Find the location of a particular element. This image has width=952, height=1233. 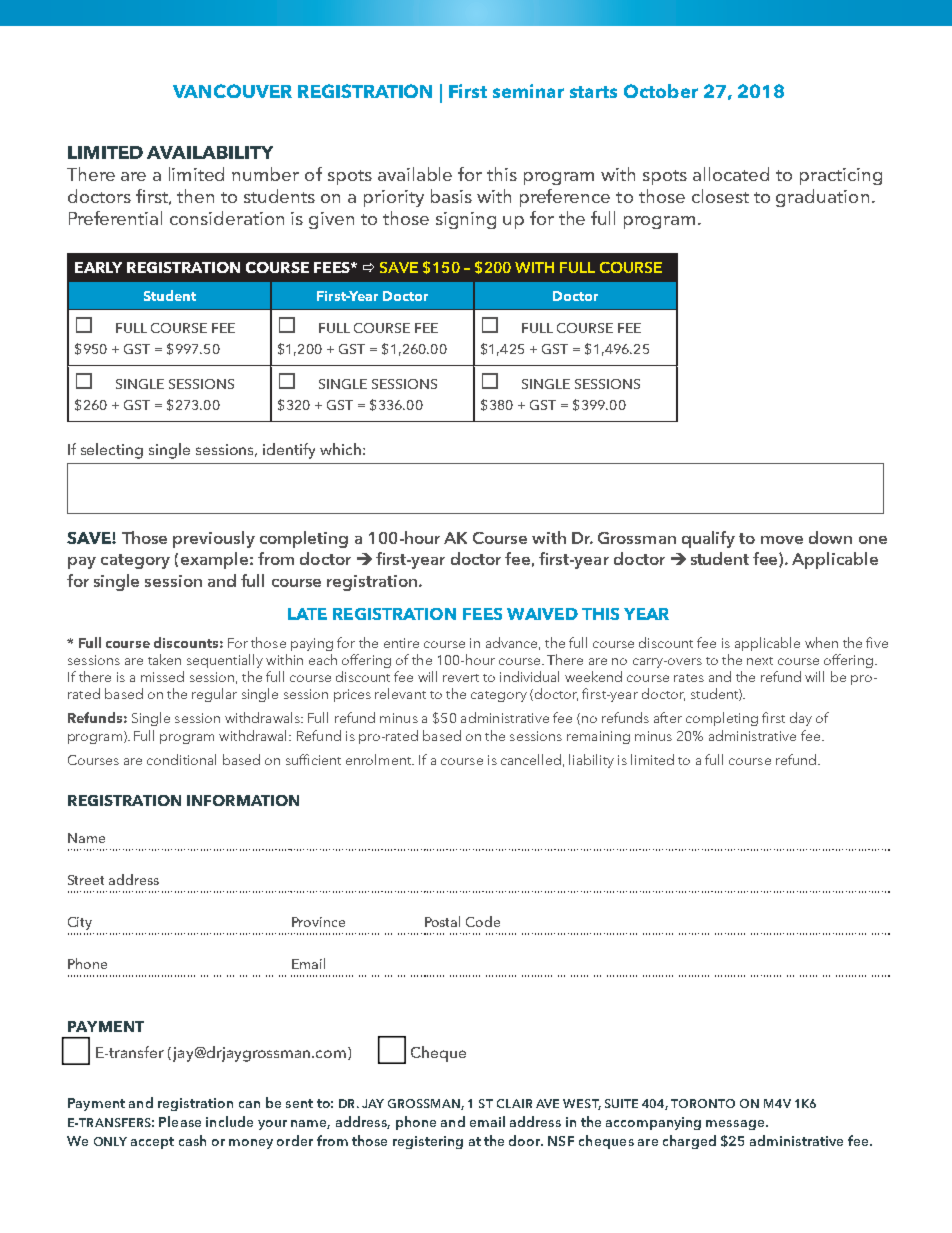

CLAIR is located at coordinates (514, 1103).
